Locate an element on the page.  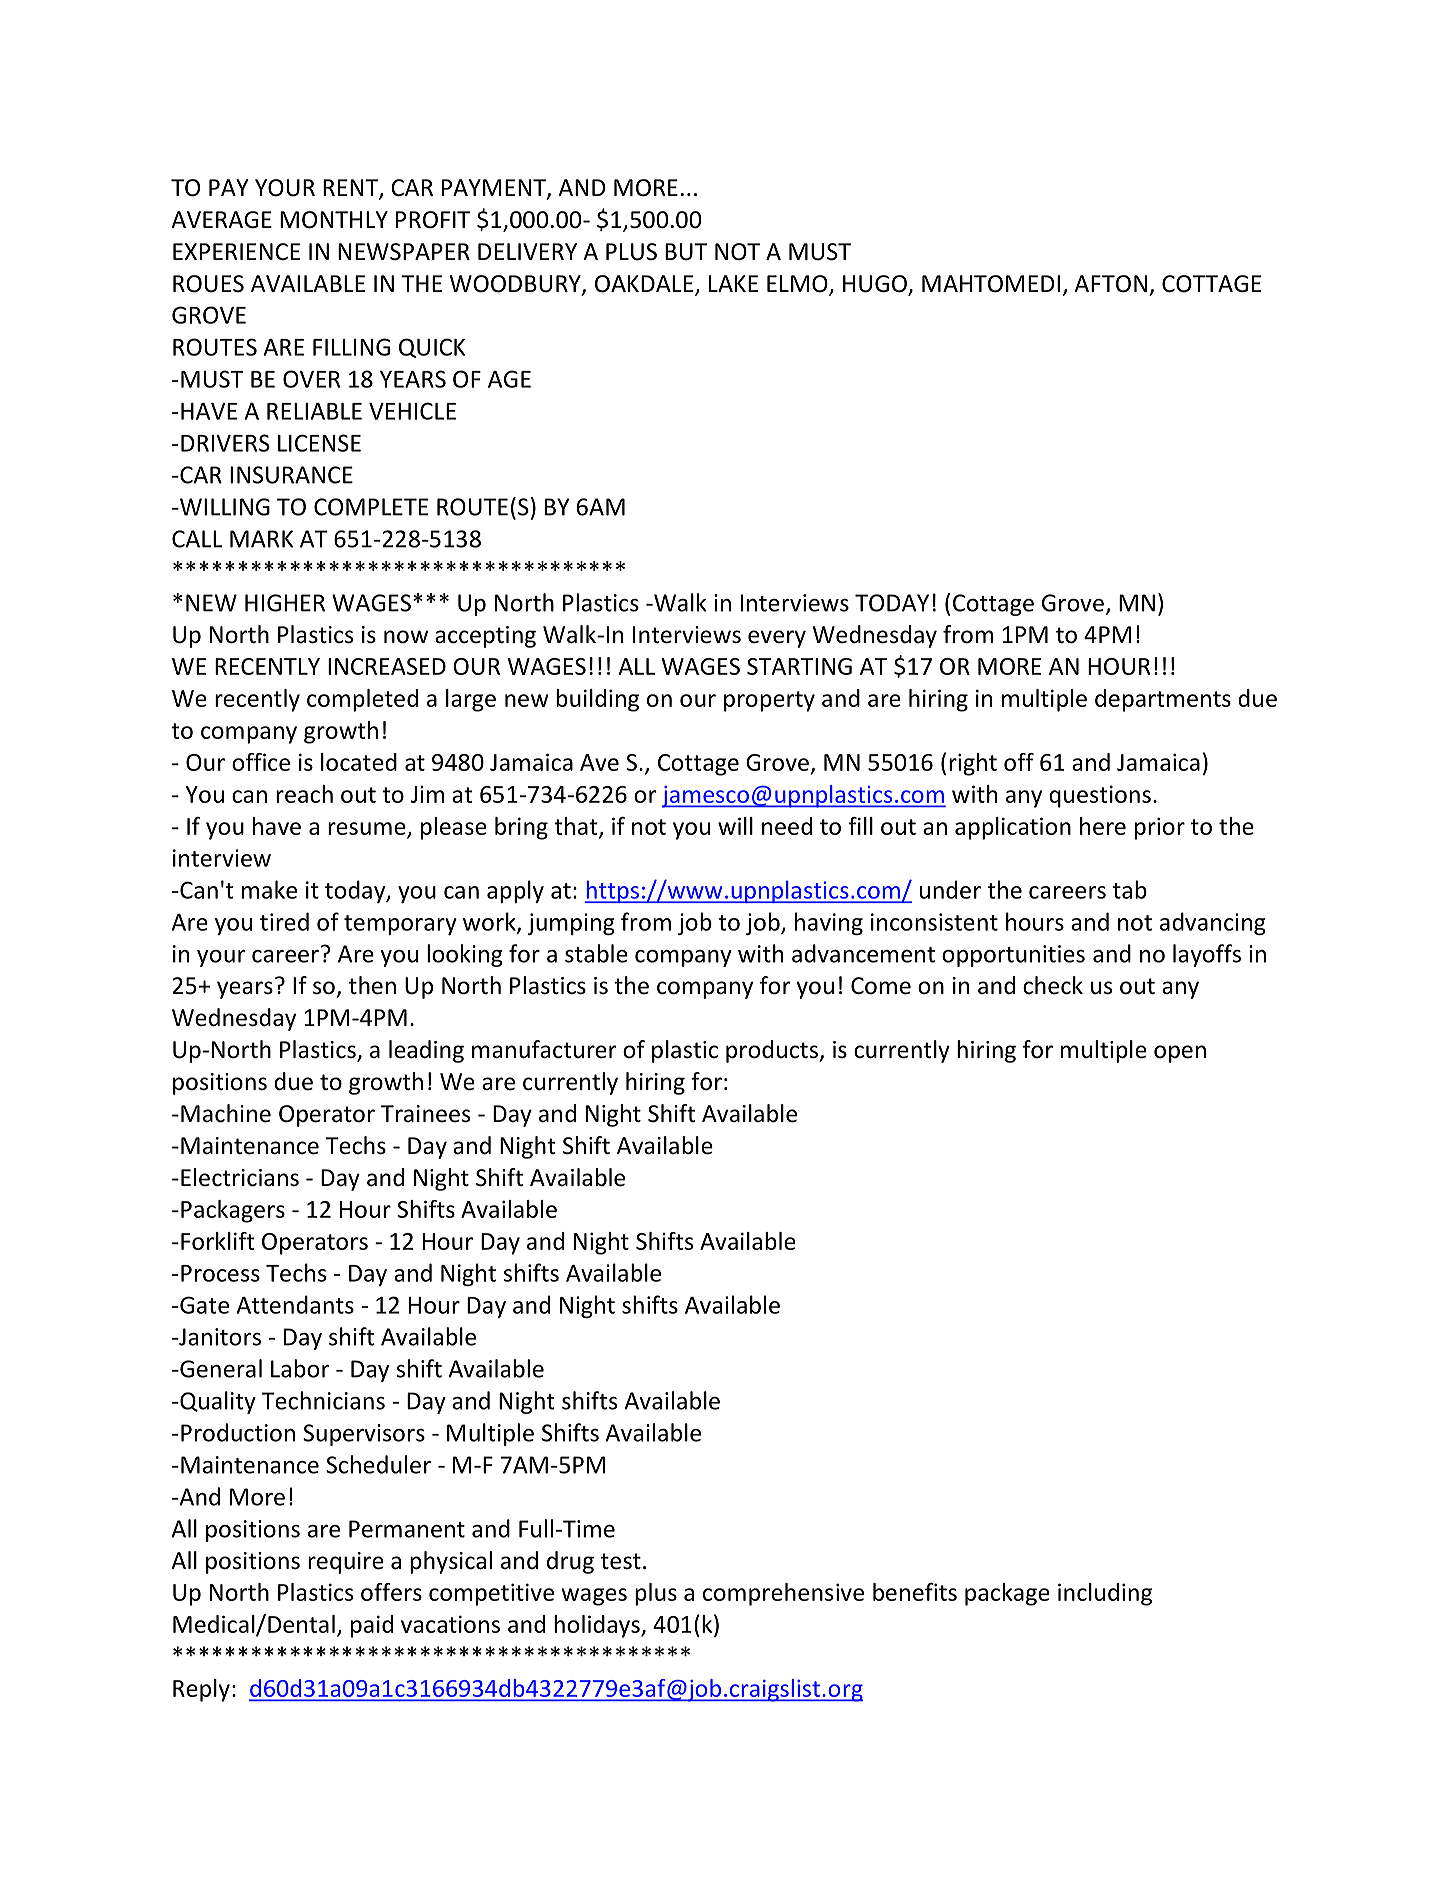
BUT is located at coordinates (686, 252).
